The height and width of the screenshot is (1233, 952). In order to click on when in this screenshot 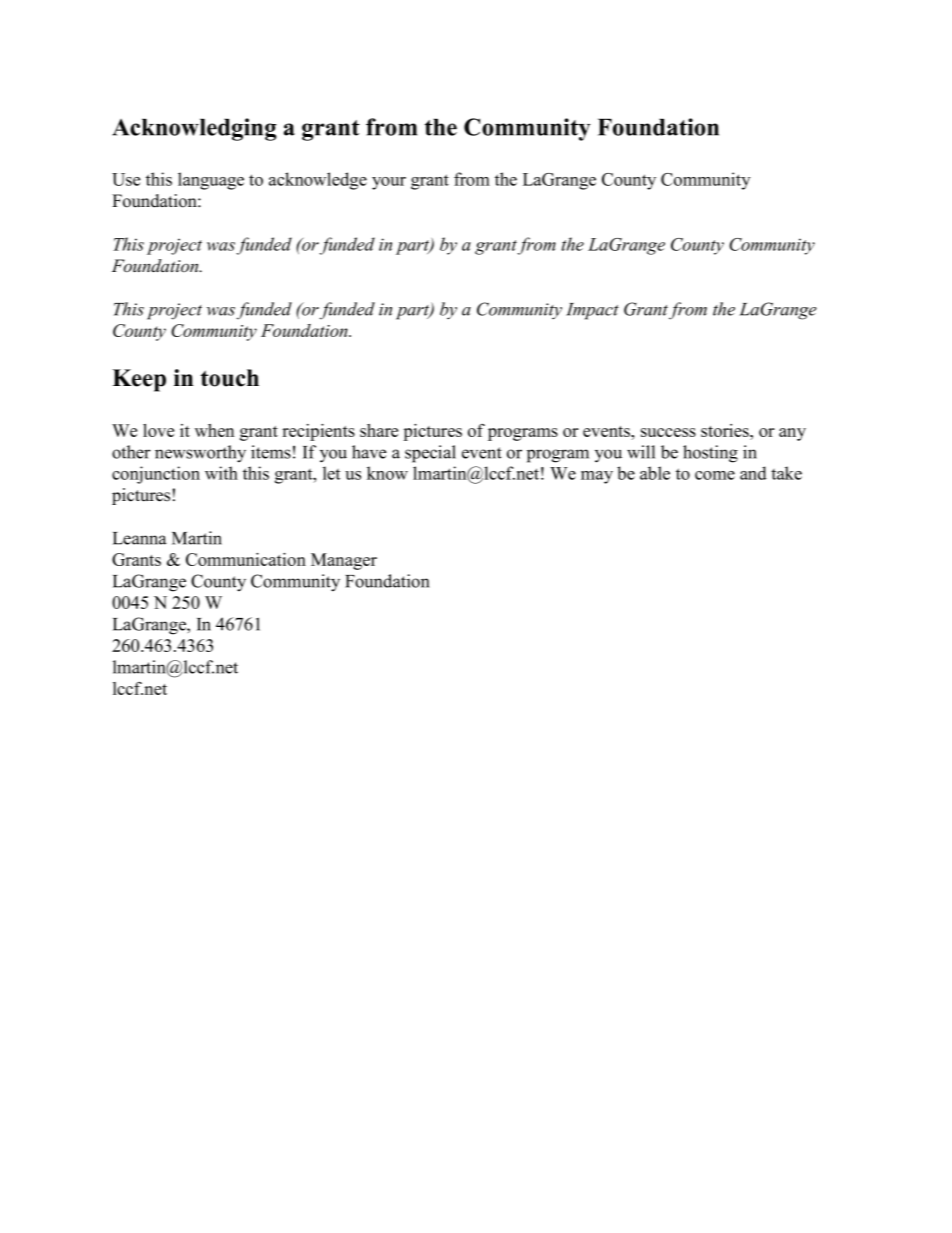, I will do `click(214, 430)`.
